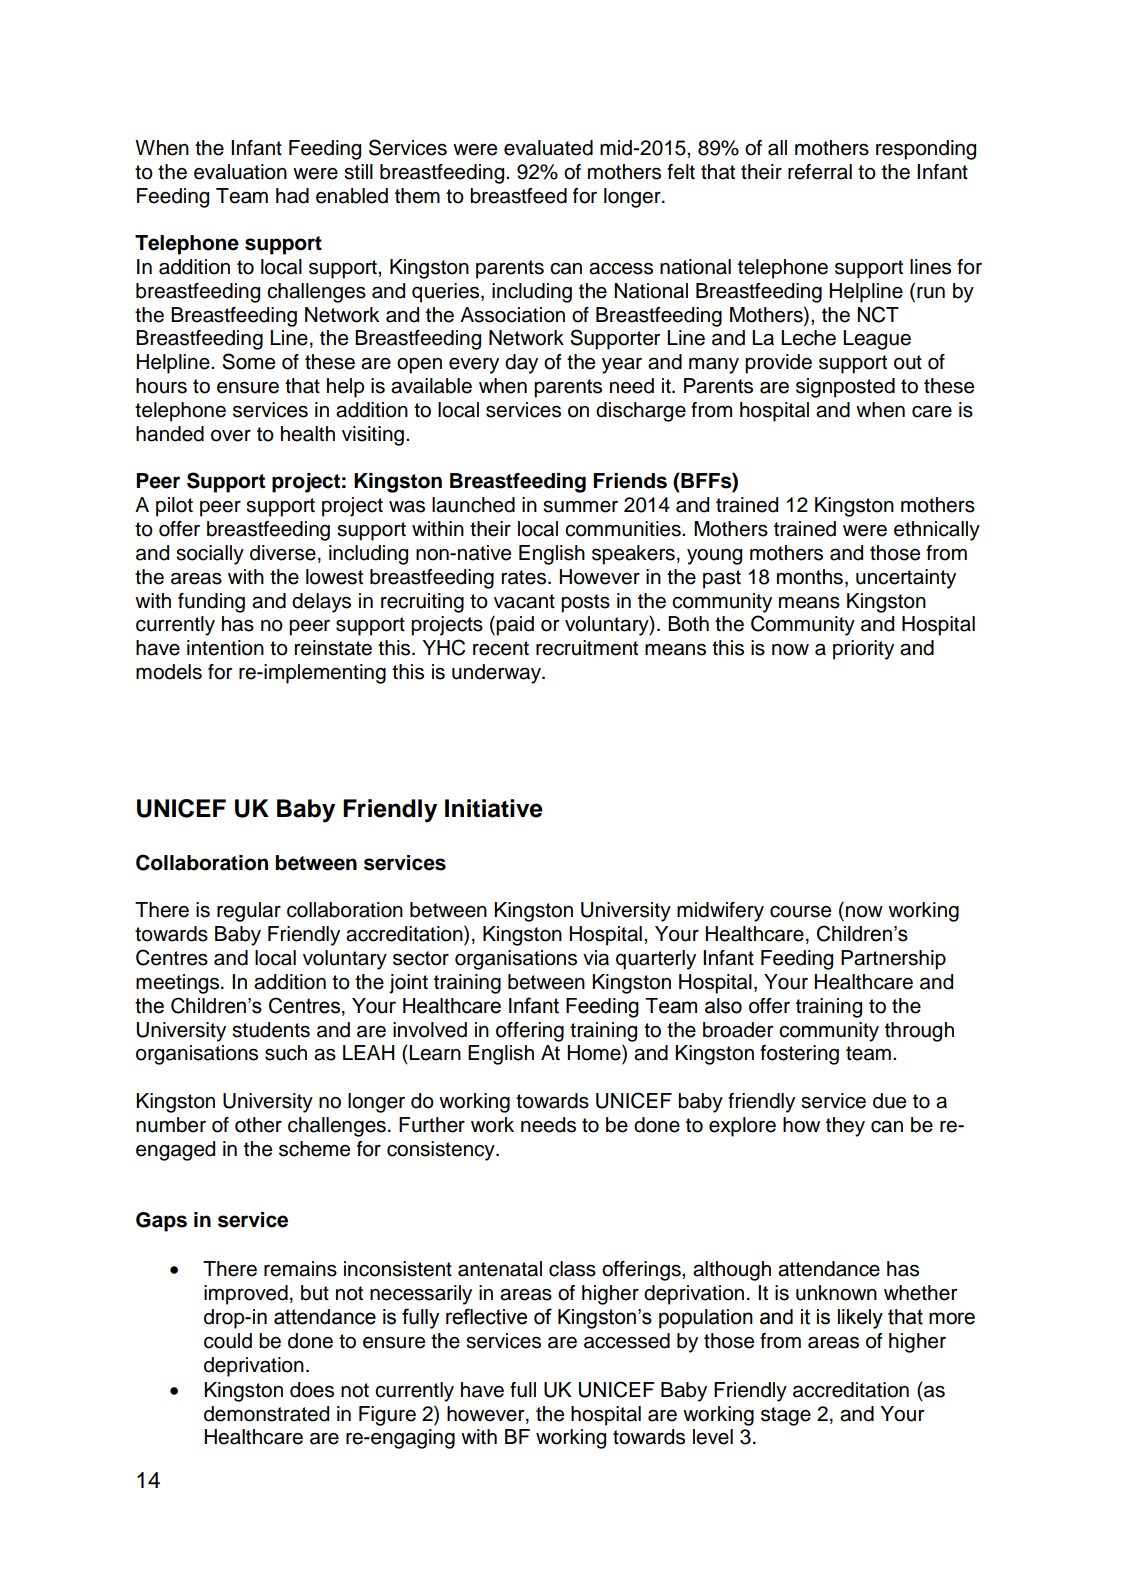 The height and width of the page is (1586, 1121). What do you see at coordinates (585, 603) in the page?
I see `posts` at bounding box center [585, 603].
